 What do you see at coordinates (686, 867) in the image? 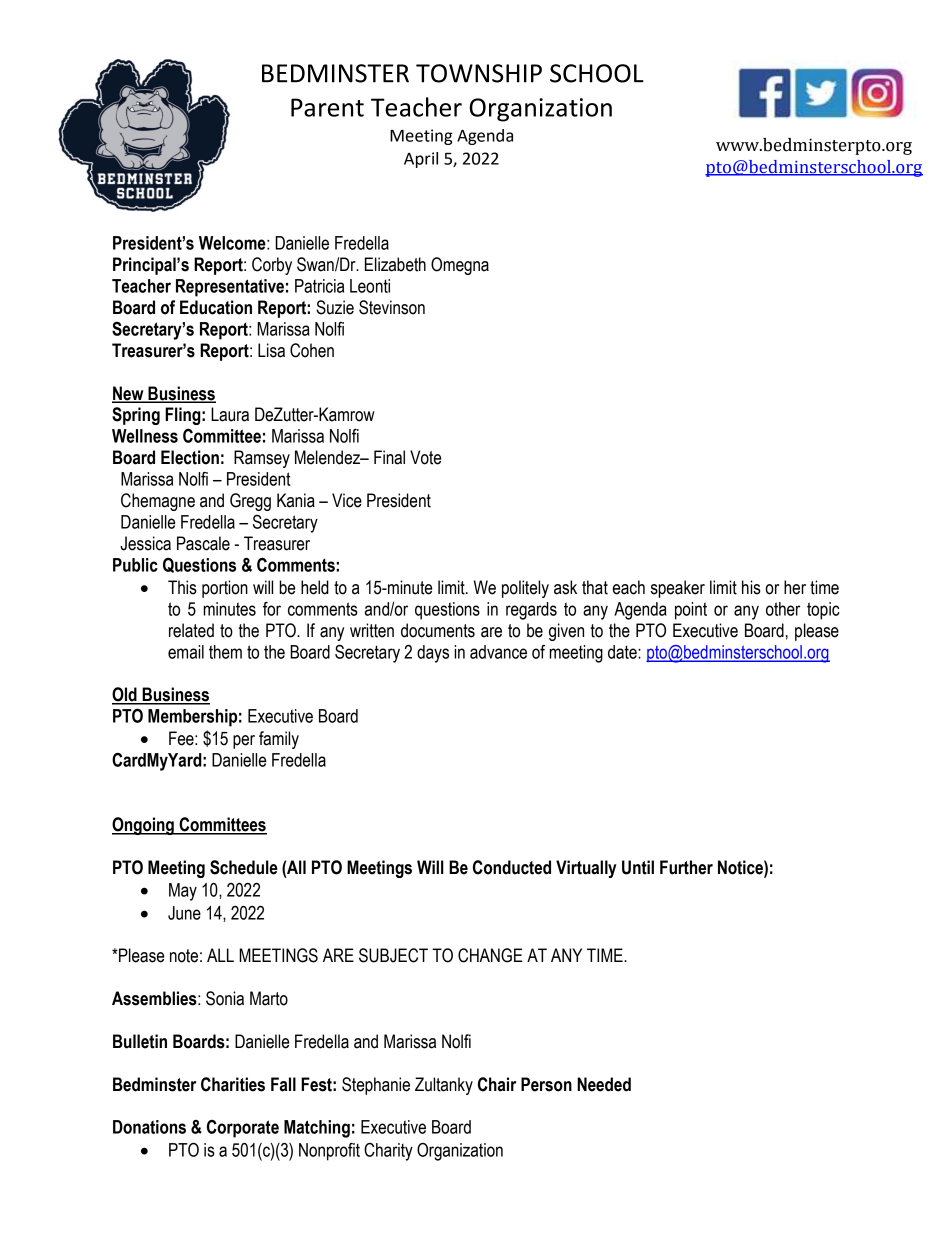
I see `Further` at bounding box center [686, 867].
